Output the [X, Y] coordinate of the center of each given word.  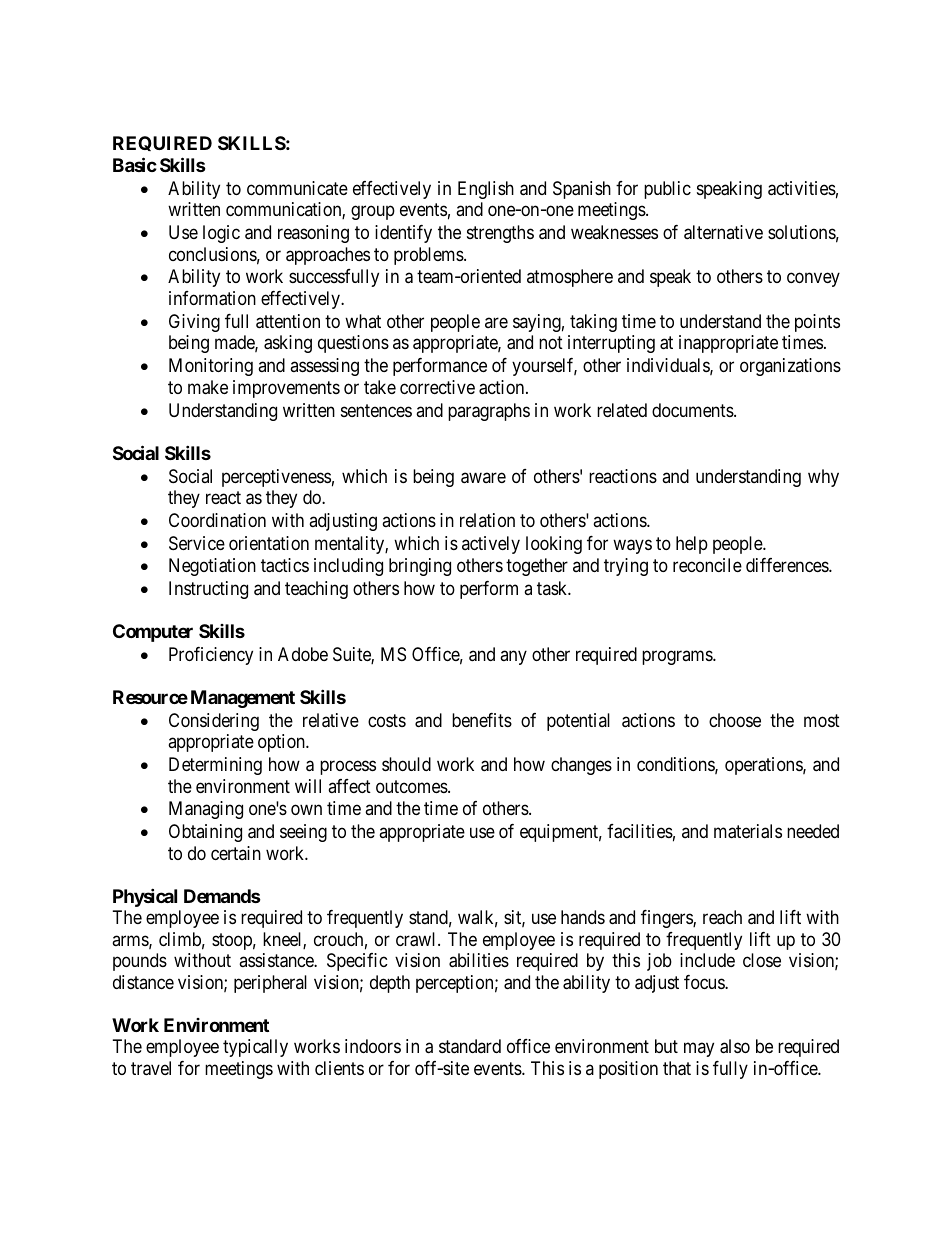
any [513, 657]
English [486, 190]
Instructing [208, 590]
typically [255, 1048]
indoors [373, 1046]
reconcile [707, 565]
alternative [723, 232]
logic [221, 234]
